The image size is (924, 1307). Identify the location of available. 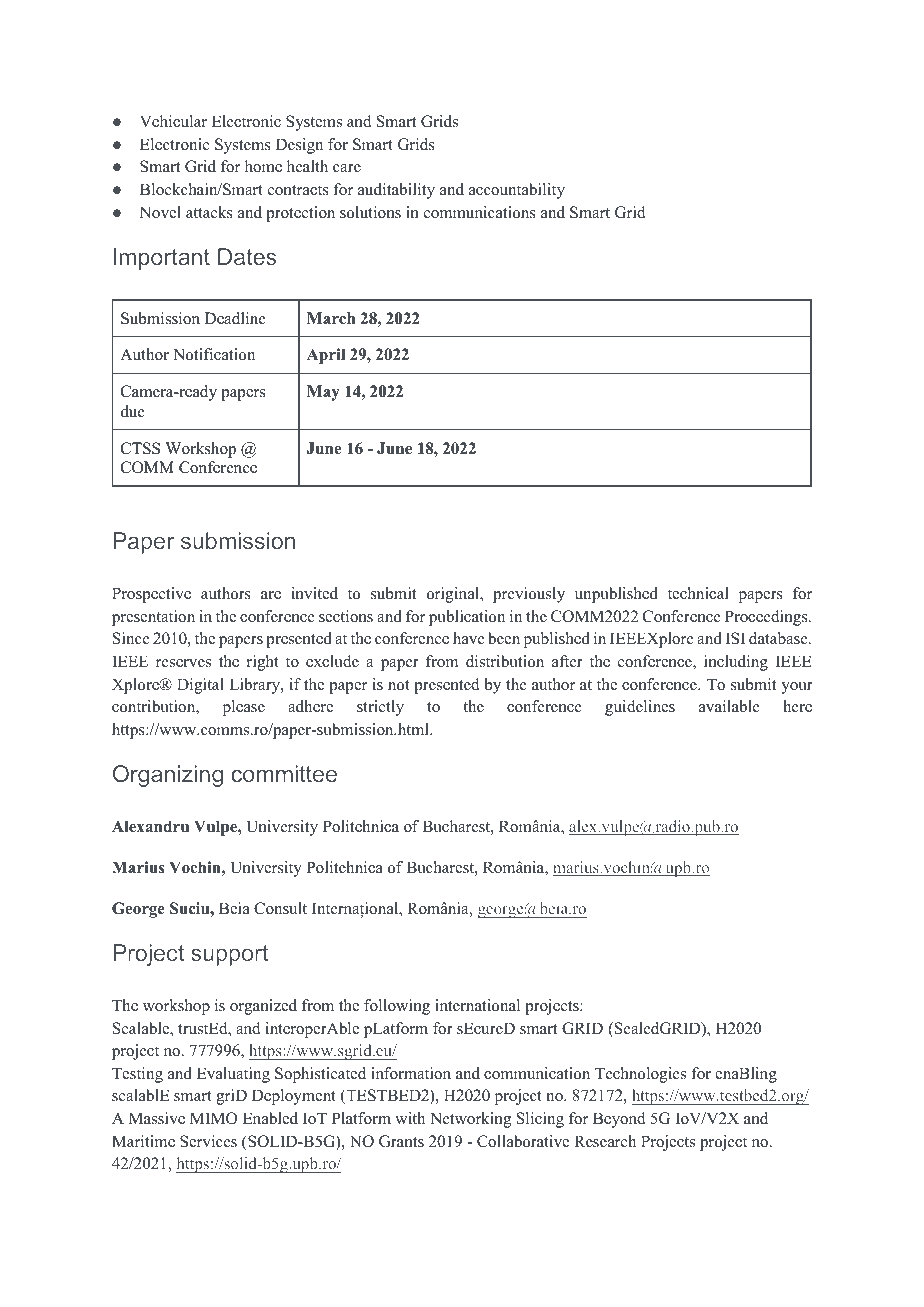
(729, 706).
